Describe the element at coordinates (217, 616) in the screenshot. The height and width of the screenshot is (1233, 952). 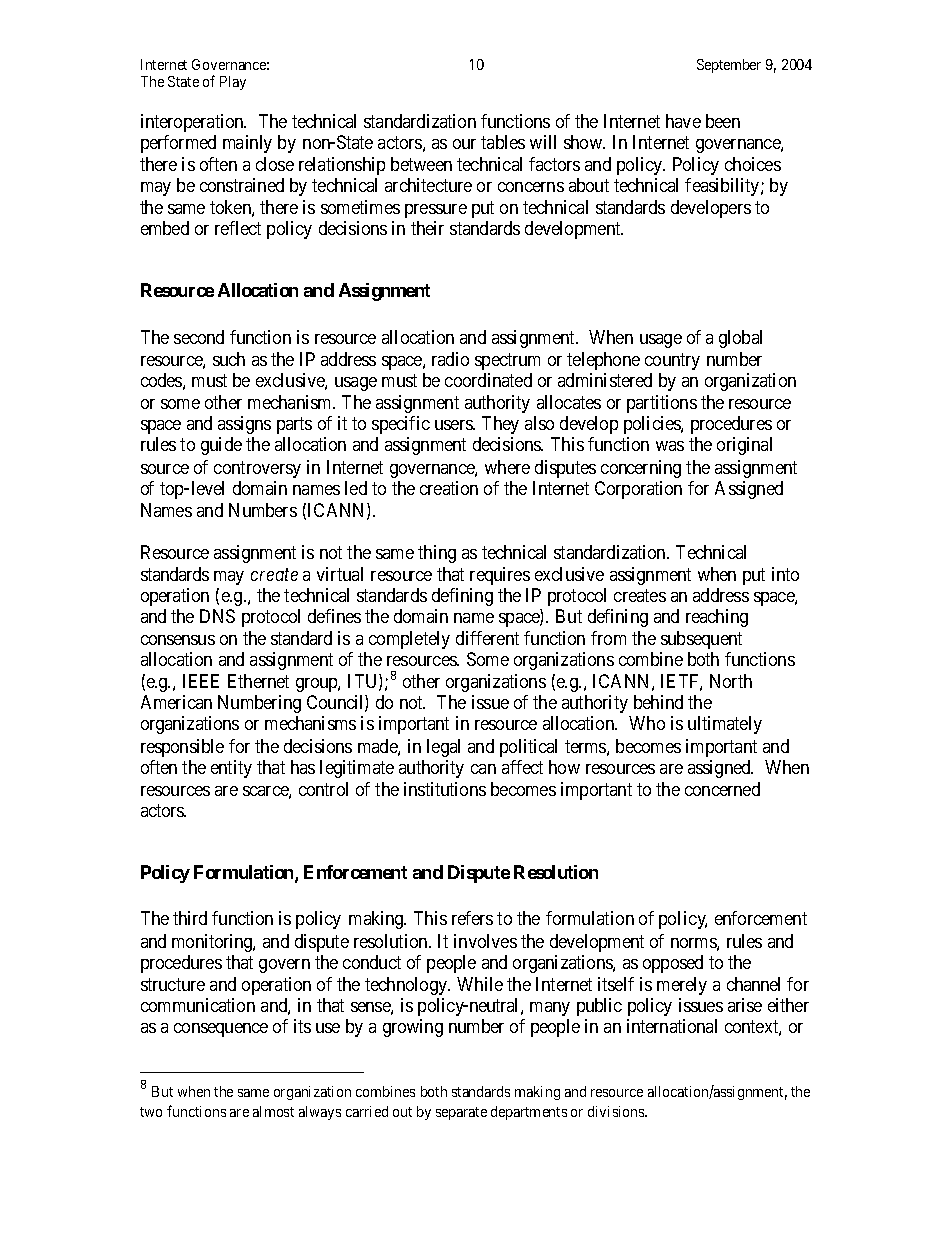
I see `DNS` at that location.
